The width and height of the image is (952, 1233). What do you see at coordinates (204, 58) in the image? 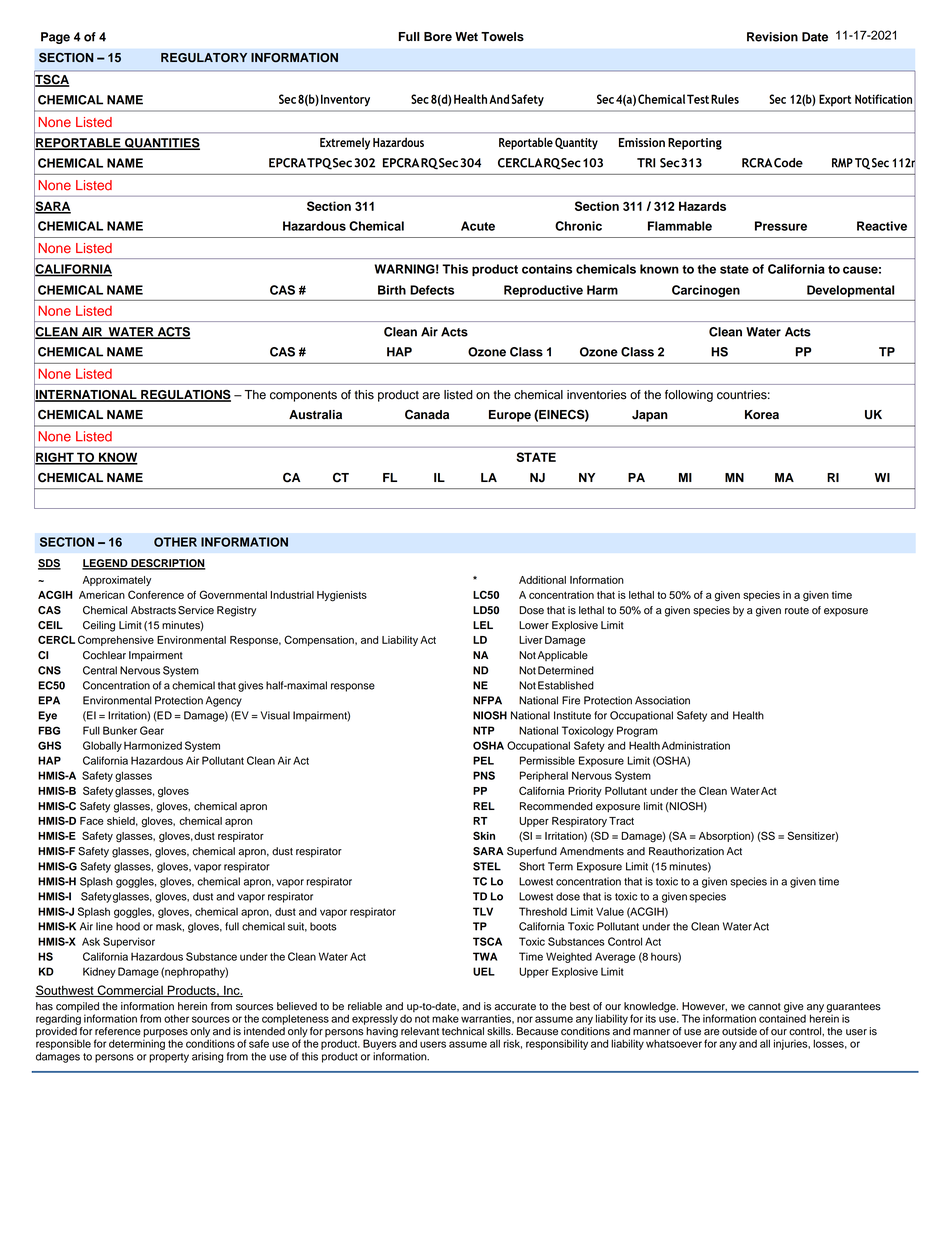
I see `REGULATORY` at bounding box center [204, 58].
